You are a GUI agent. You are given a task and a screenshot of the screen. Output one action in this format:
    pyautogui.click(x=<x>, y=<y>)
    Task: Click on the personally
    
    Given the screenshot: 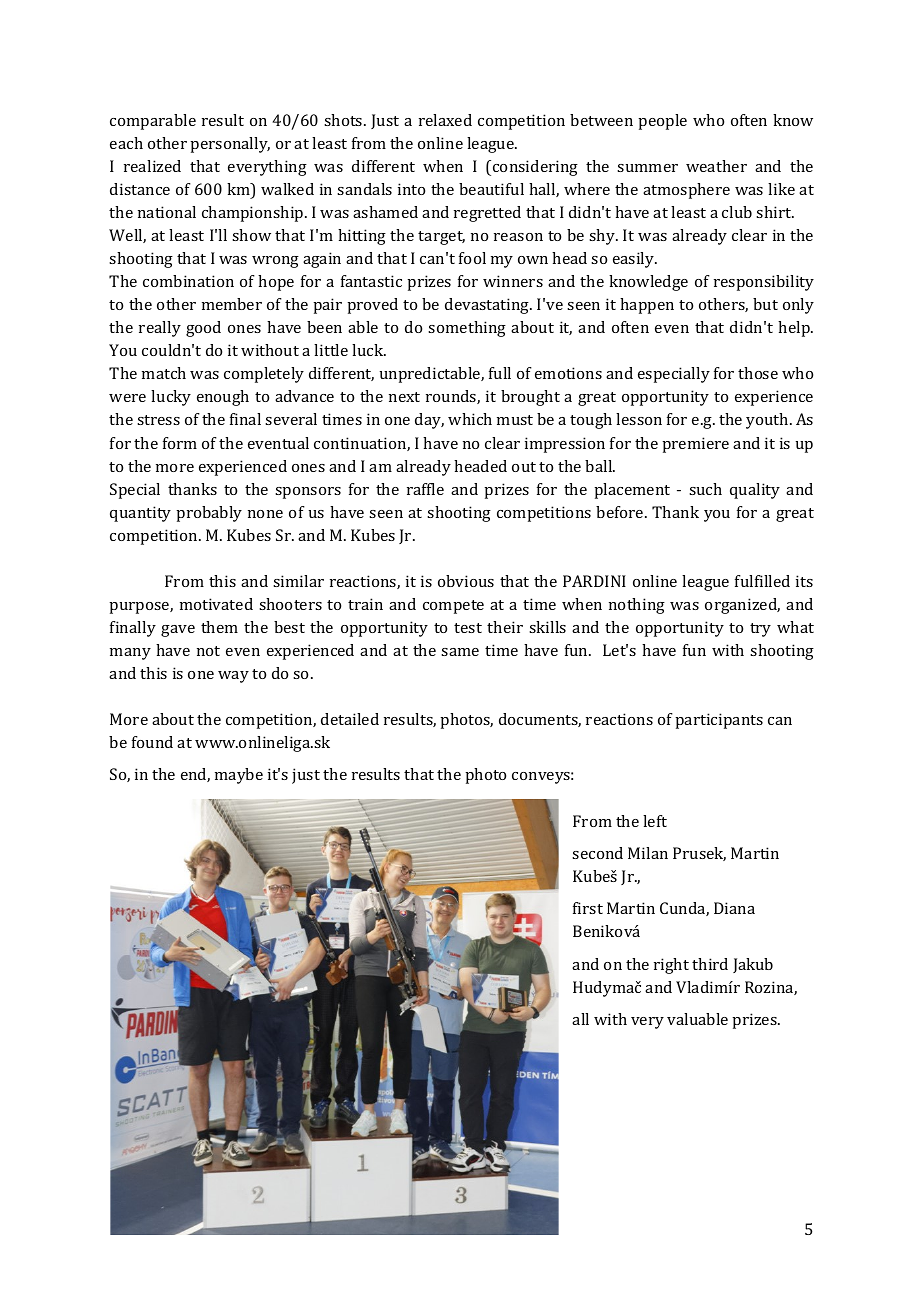 What is the action you would take?
    pyautogui.click(x=230, y=145)
